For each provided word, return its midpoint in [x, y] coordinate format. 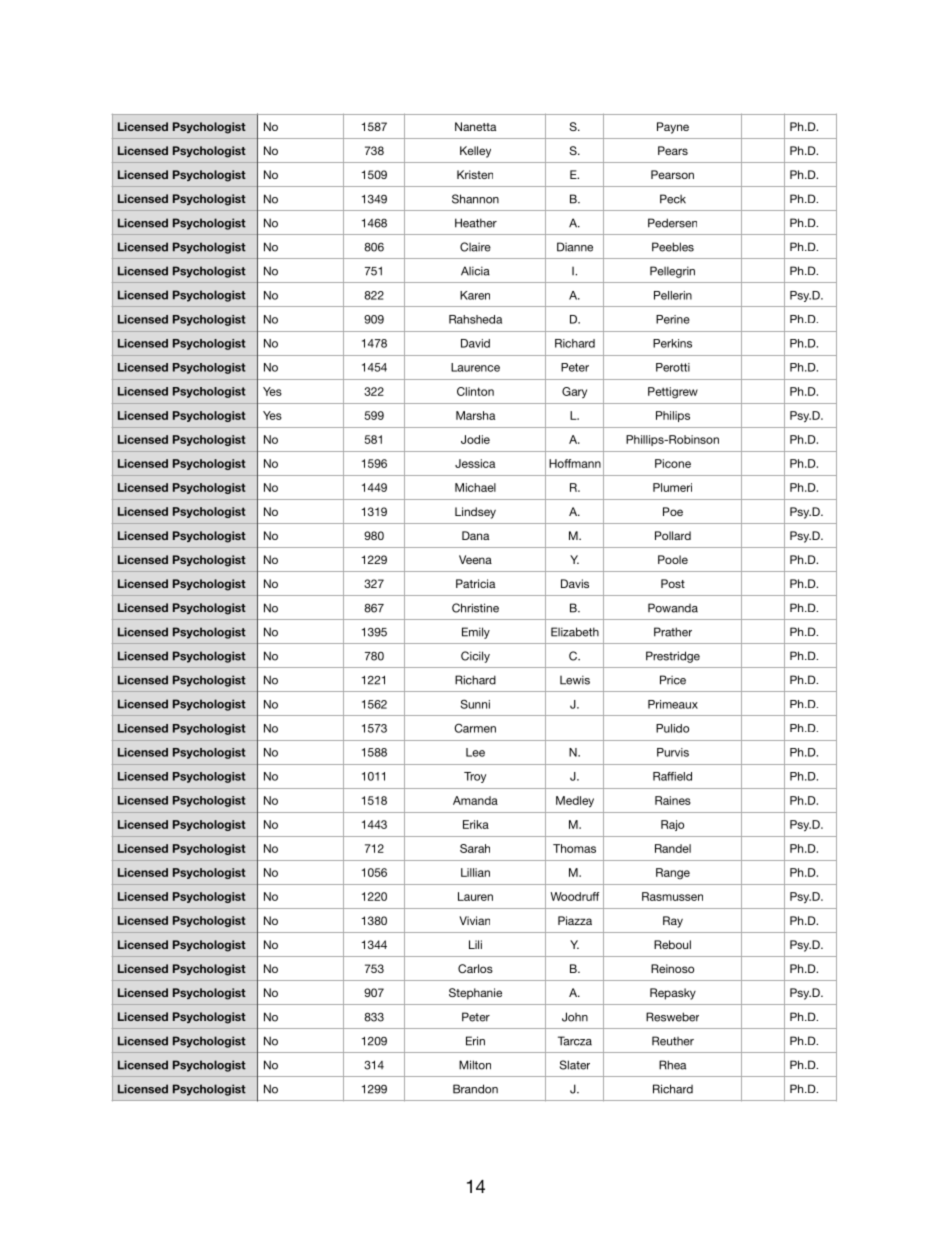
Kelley [475, 152]
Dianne [575, 247]
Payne [673, 128]
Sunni [475, 704]
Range [673, 874]
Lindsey [475, 513]
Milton [475, 1065]
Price [673, 680]
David [475, 343]
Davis [575, 583]
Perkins [672, 343]
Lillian [475, 872]
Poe [673, 511]
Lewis [575, 680]
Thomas [574, 848]
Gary [574, 392]
